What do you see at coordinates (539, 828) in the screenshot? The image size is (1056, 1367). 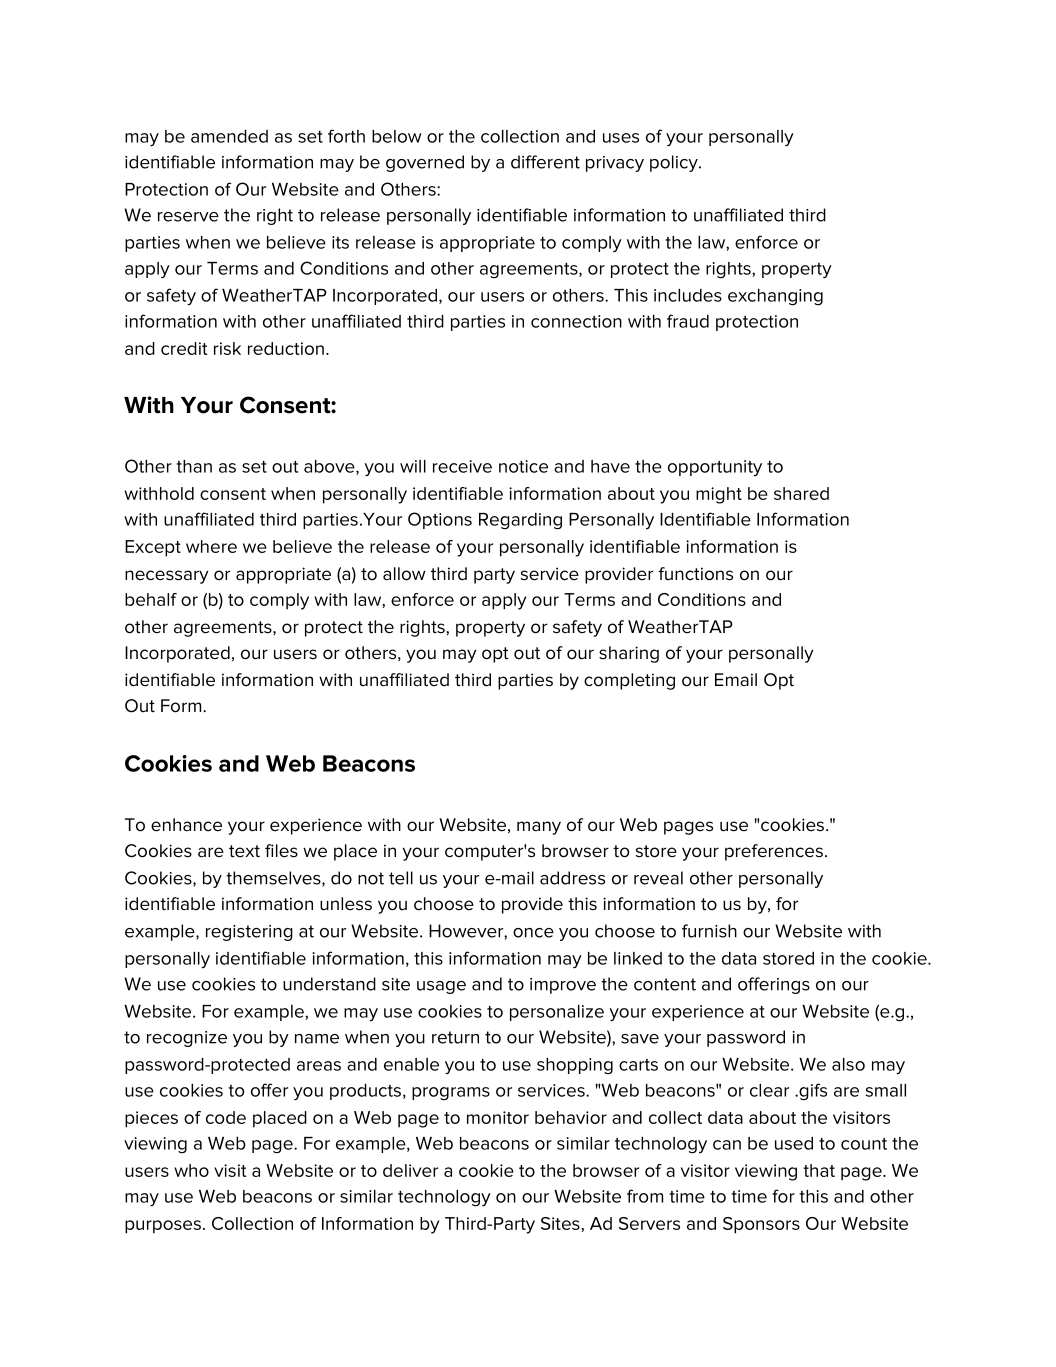 I see `many` at bounding box center [539, 828].
